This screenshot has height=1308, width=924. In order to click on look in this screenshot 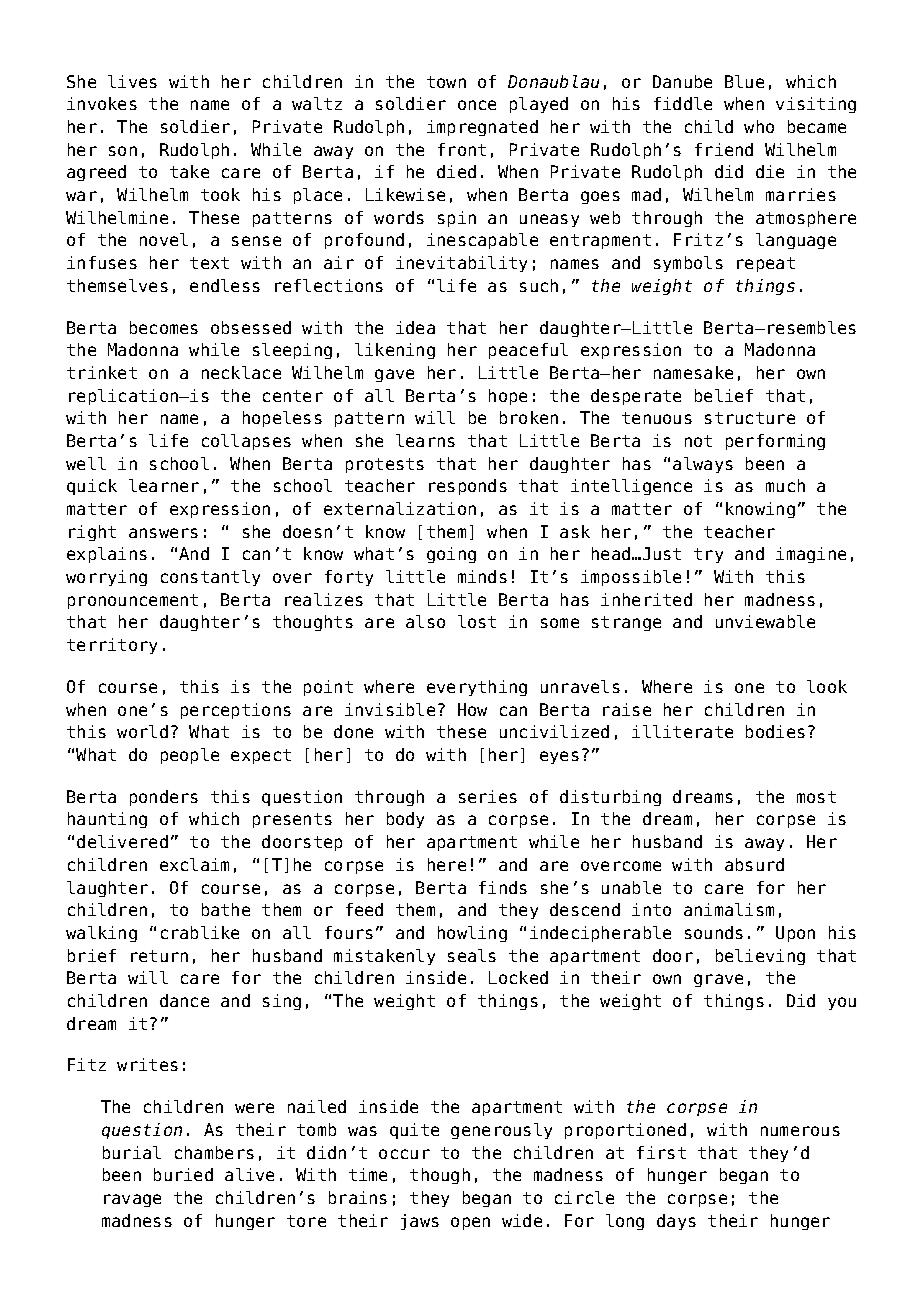, I will do `click(827, 686)`.
